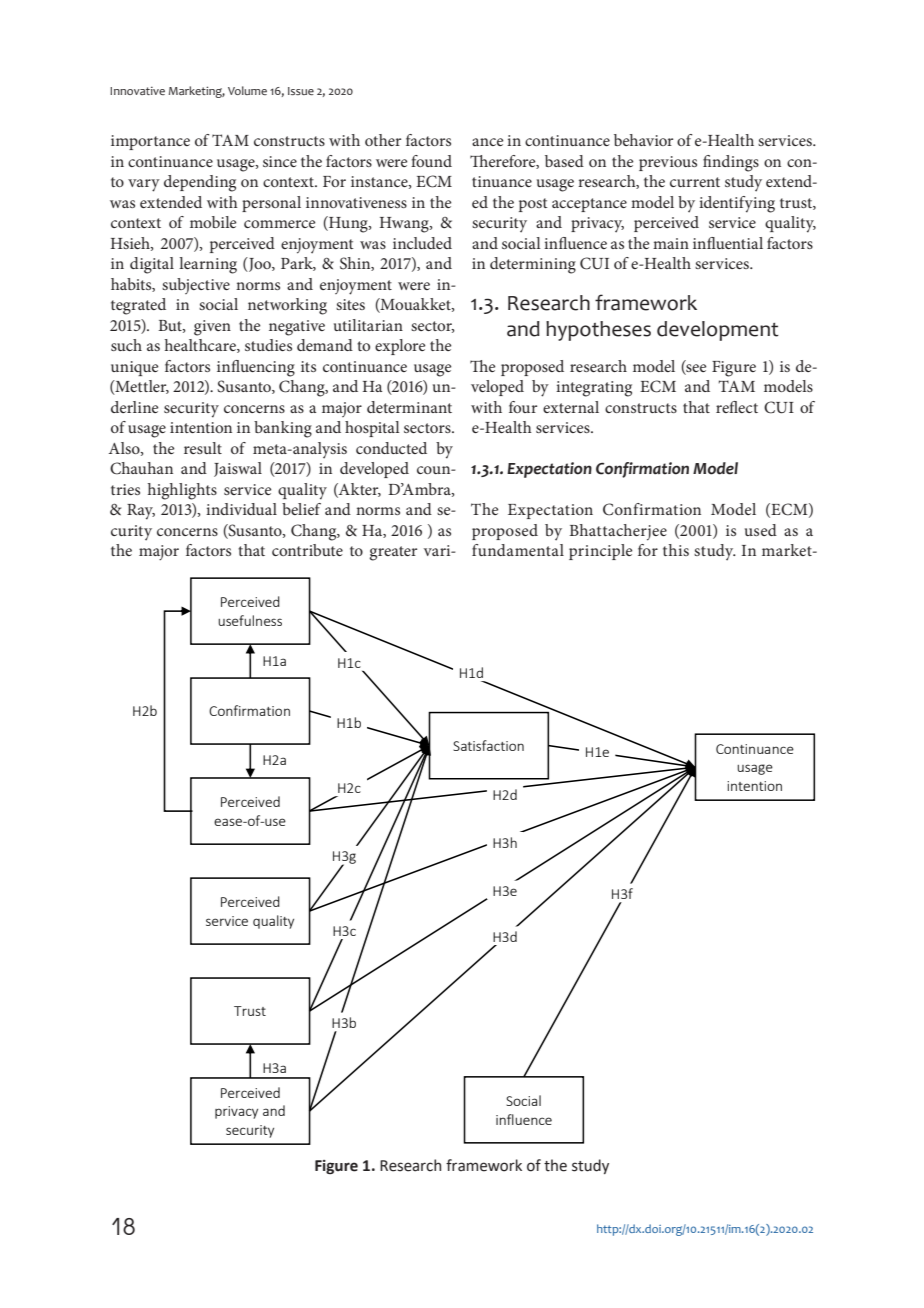 The image size is (924, 1308). Describe the element at coordinates (422, 243) in the page. I see `included` at that location.
